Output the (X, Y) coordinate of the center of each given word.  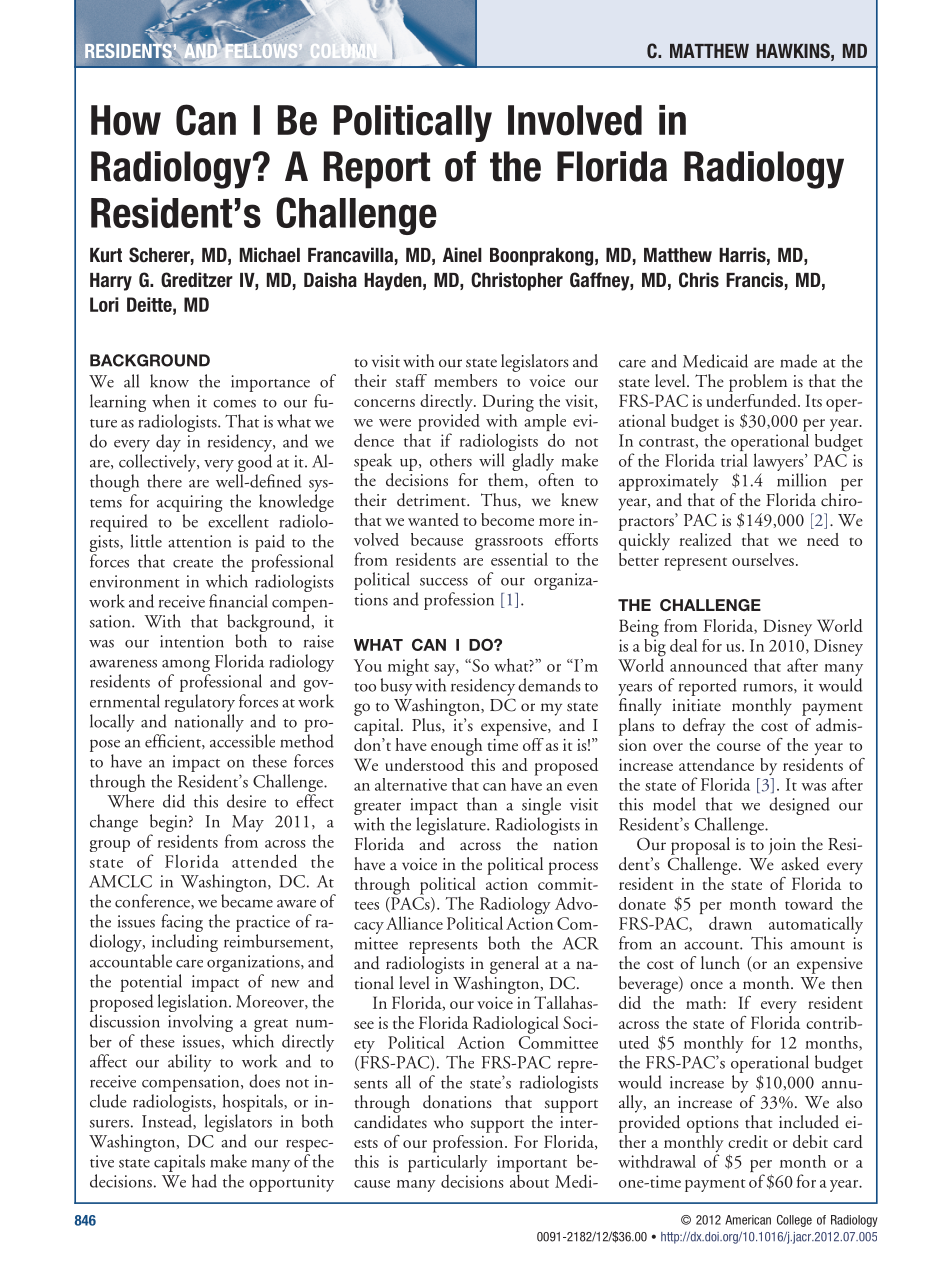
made (798, 361)
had (204, 1181)
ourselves (763, 559)
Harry (111, 282)
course (739, 747)
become (507, 519)
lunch (720, 963)
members (465, 380)
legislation (194, 1004)
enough (457, 747)
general (514, 965)
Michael (270, 255)
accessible (242, 741)
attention (199, 541)
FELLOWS (261, 49)
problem (758, 383)
